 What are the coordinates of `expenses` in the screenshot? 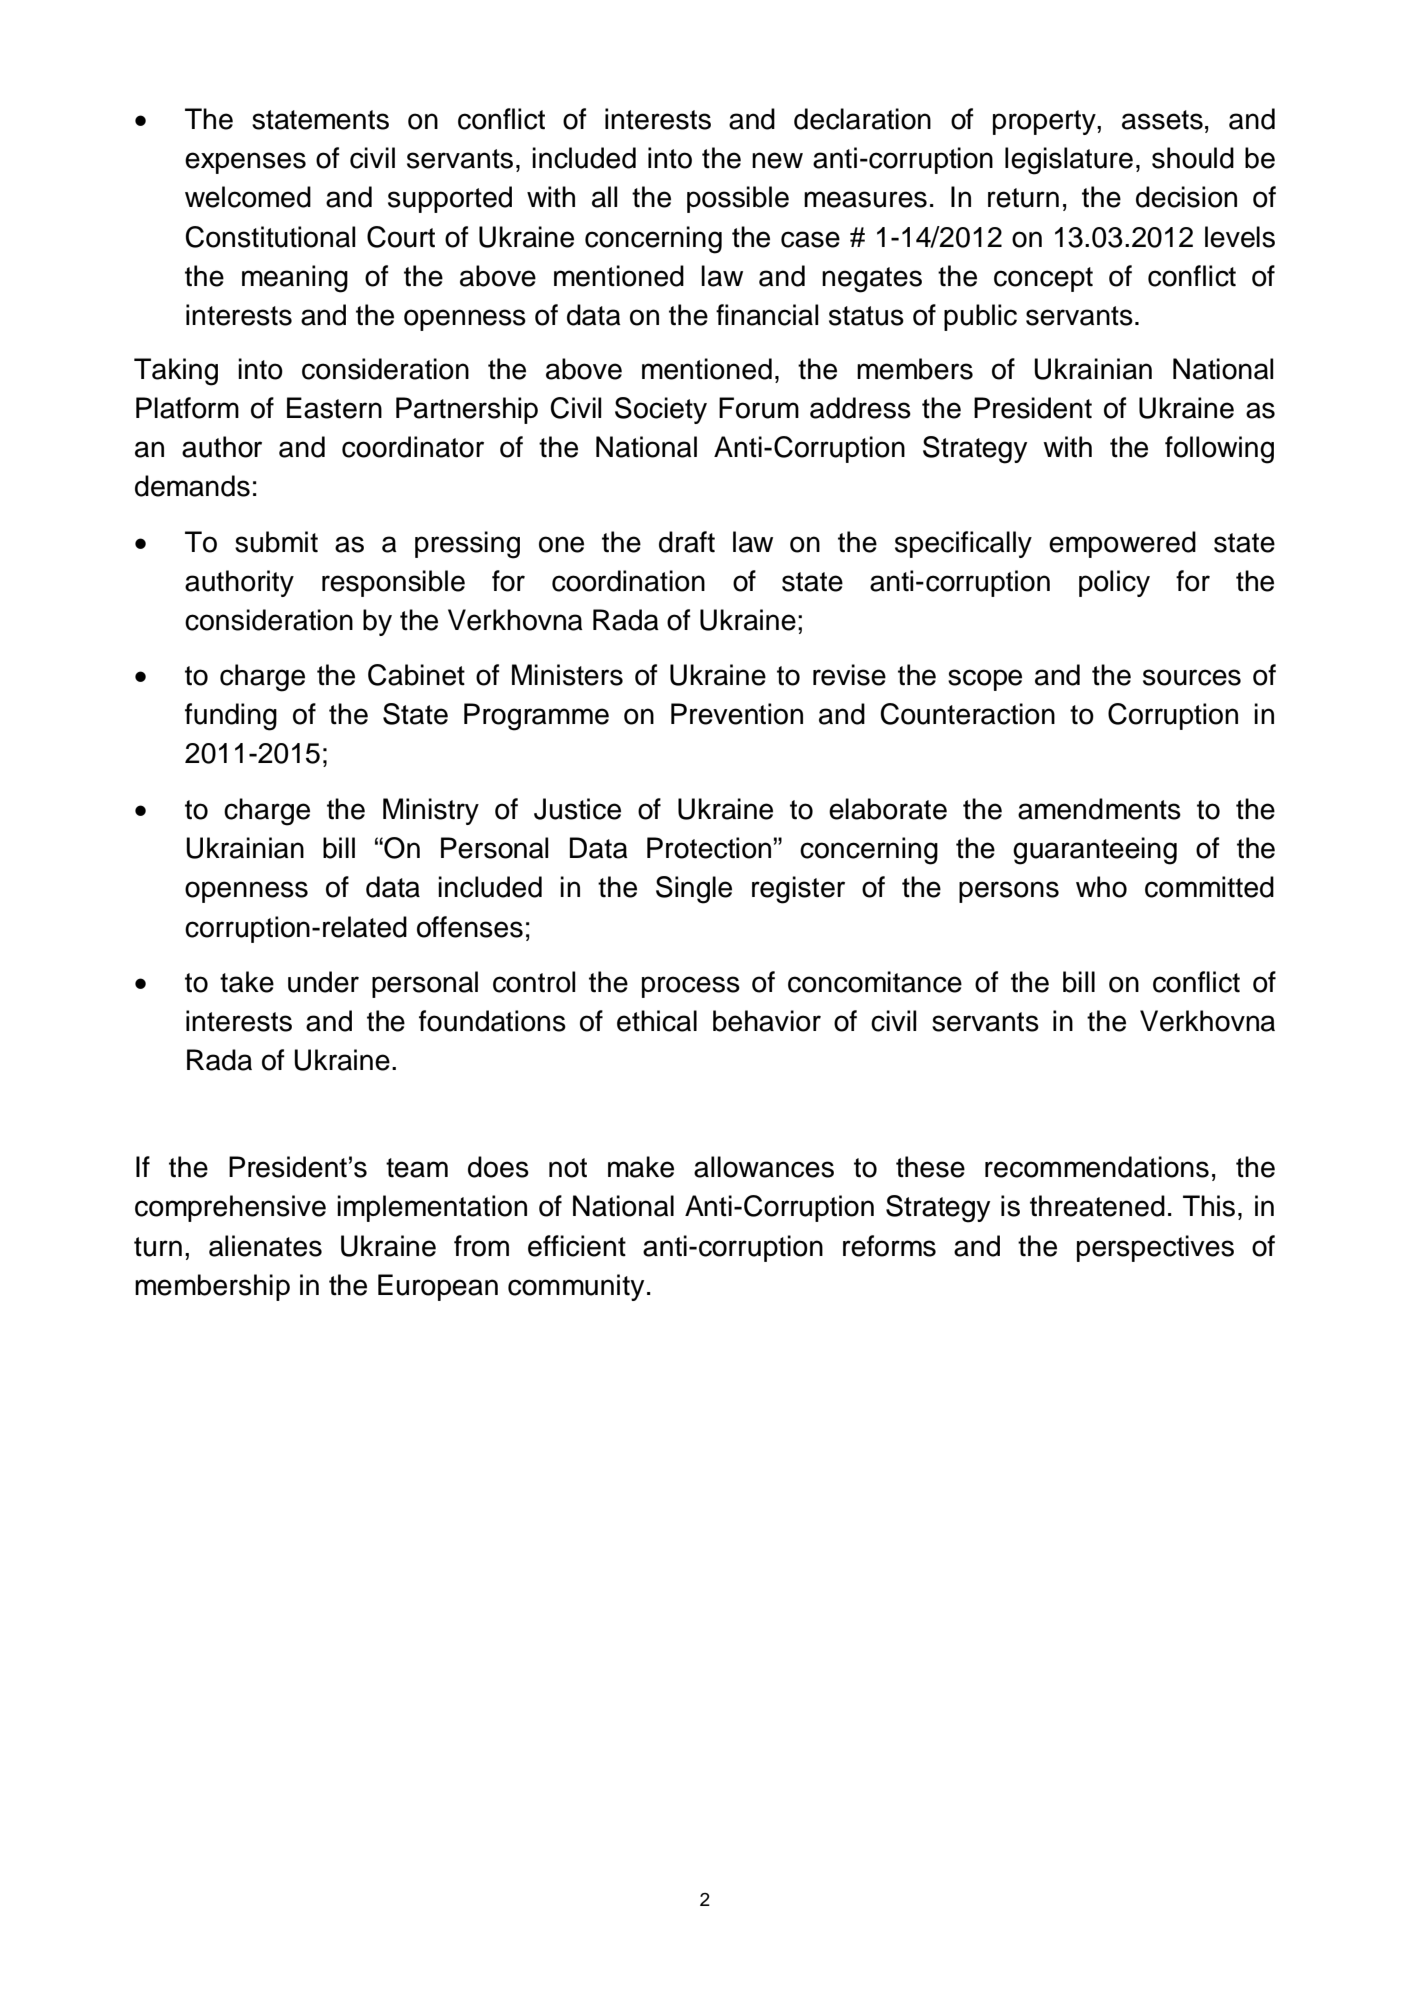 It's located at (245, 163).
